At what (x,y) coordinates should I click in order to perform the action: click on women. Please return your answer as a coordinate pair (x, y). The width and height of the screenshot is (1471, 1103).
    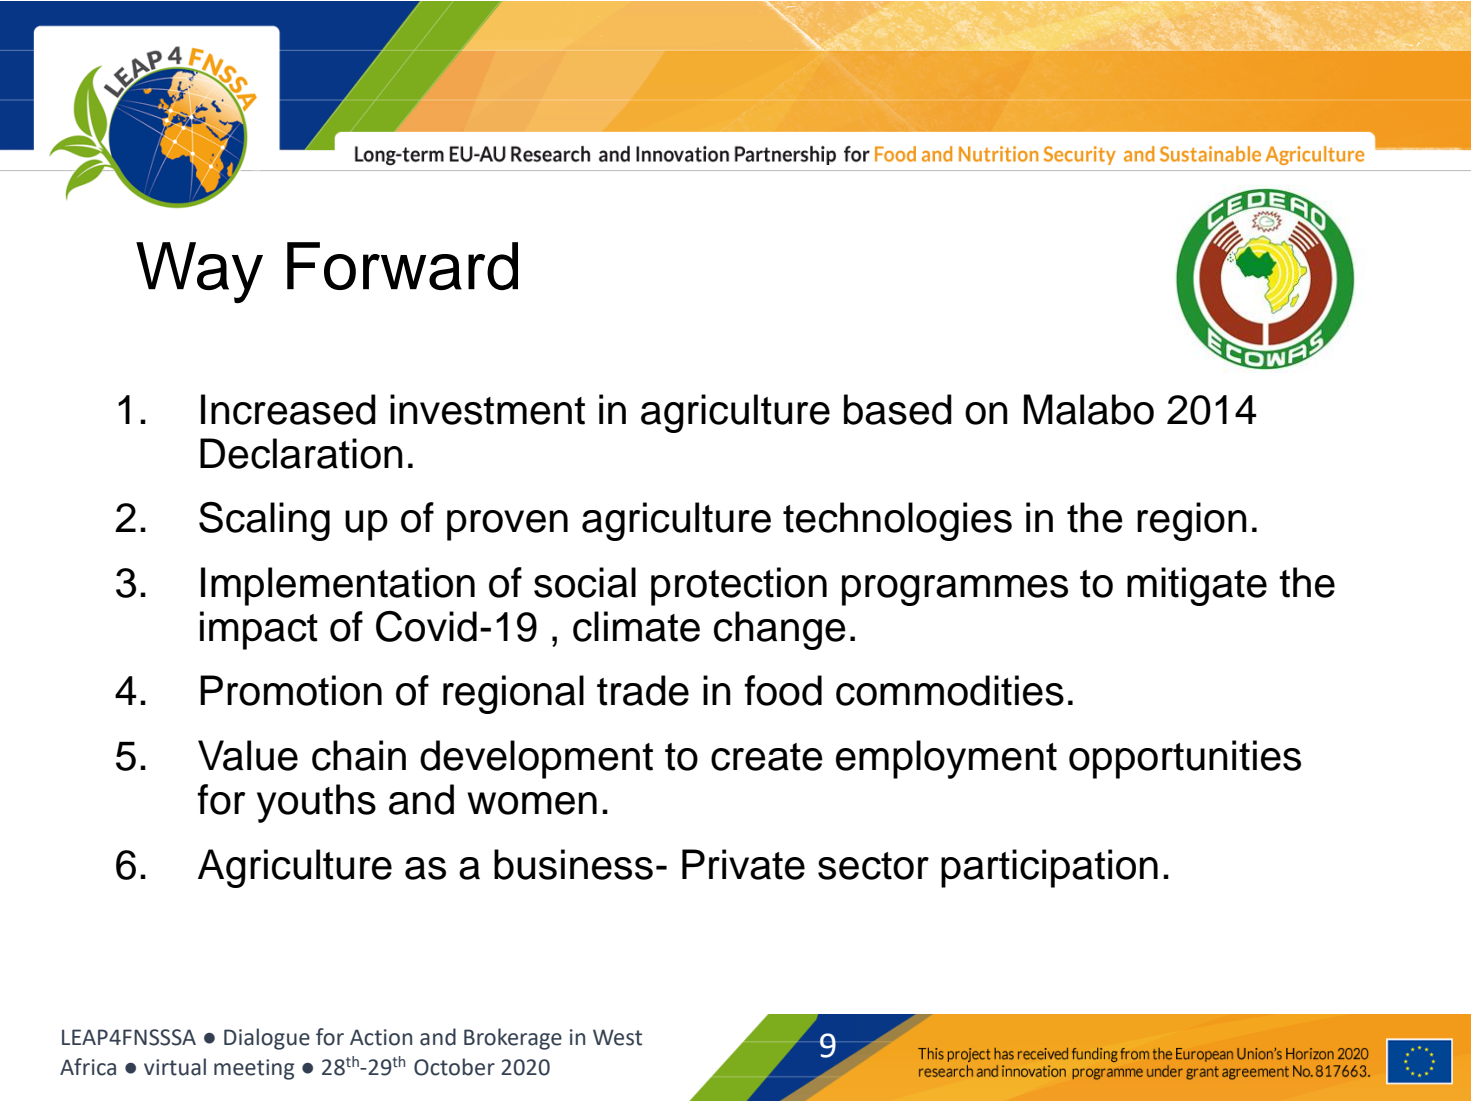
    Looking at the image, I should click on (532, 803).
